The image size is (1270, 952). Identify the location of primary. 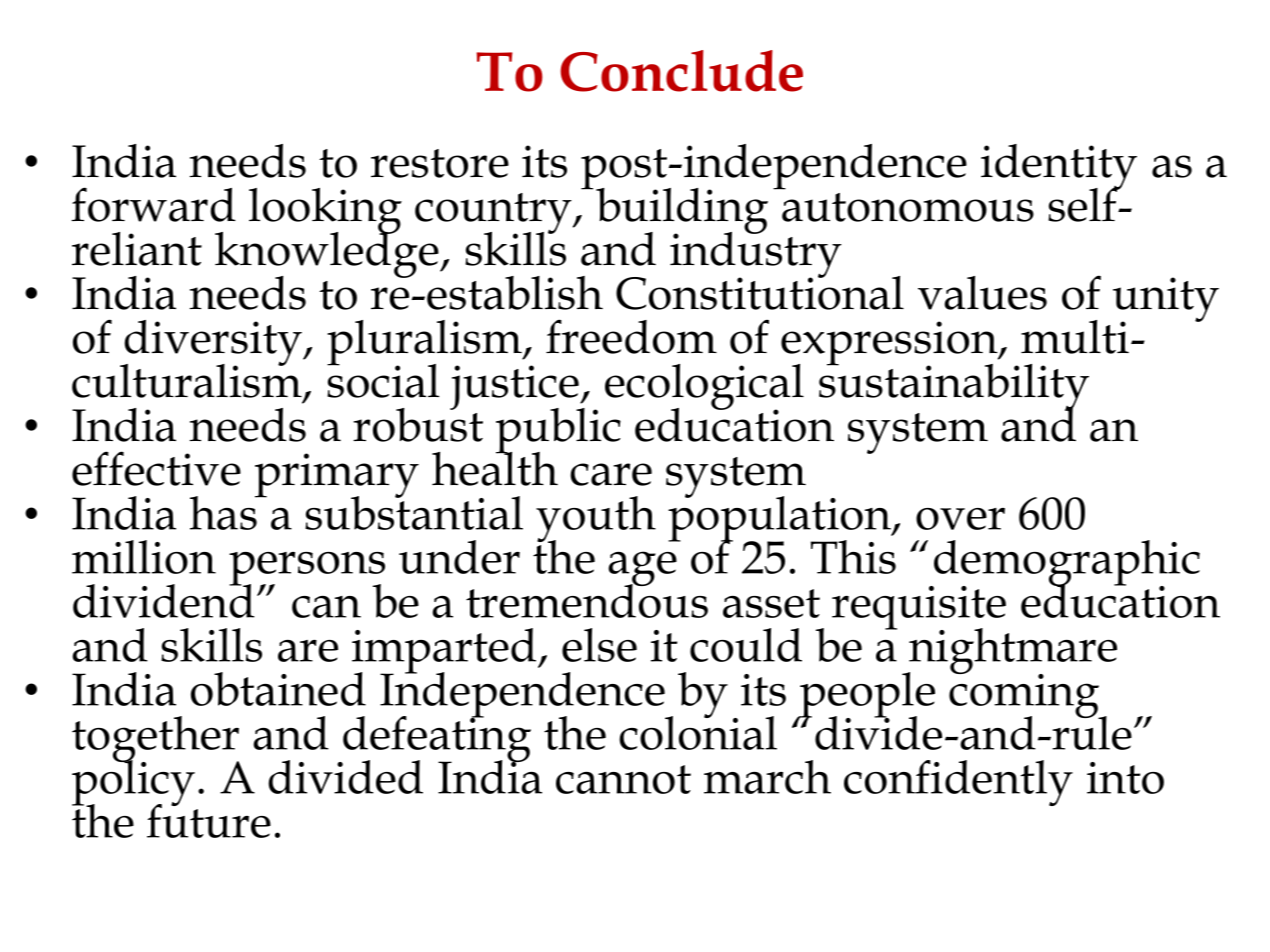
(337, 476).
